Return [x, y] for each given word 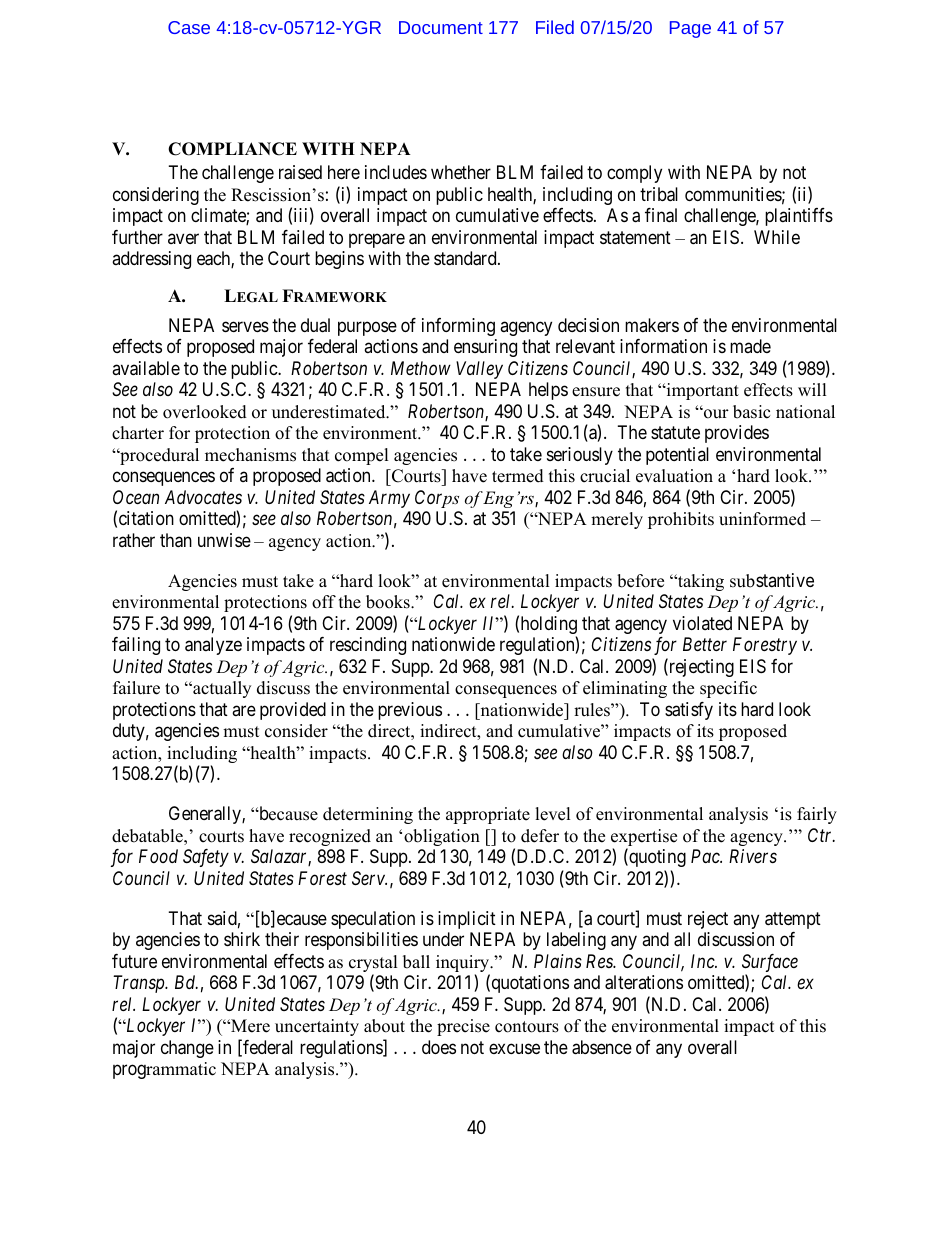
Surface [770, 964]
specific [728, 689]
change [187, 1049]
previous [410, 711]
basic [751, 412]
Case [189, 27]
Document [441, 27]
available [146, 368]
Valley [479, 370]
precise [463, 1027]
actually [221, 689]
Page [690, 29]
